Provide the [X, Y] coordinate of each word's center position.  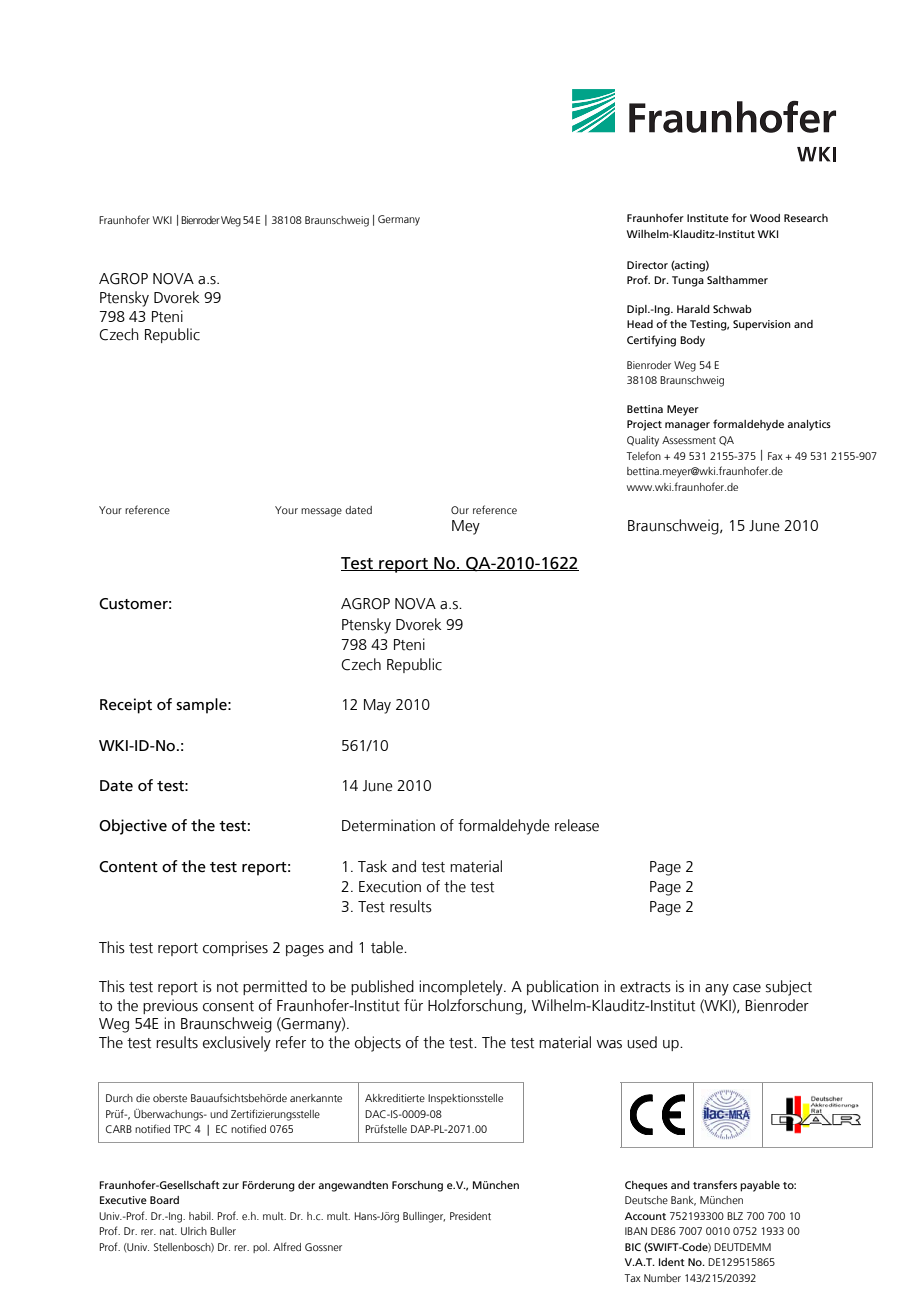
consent [228, 1006]
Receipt [126, 706]
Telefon [643, 455]
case [747, 988]
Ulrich [194, 1231]
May [377, 706]
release [577, 825]
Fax [775, 456]
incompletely [462, 988]
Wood [765, 218]
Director [647, 265]
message [321, 512]
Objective [133, 827]
